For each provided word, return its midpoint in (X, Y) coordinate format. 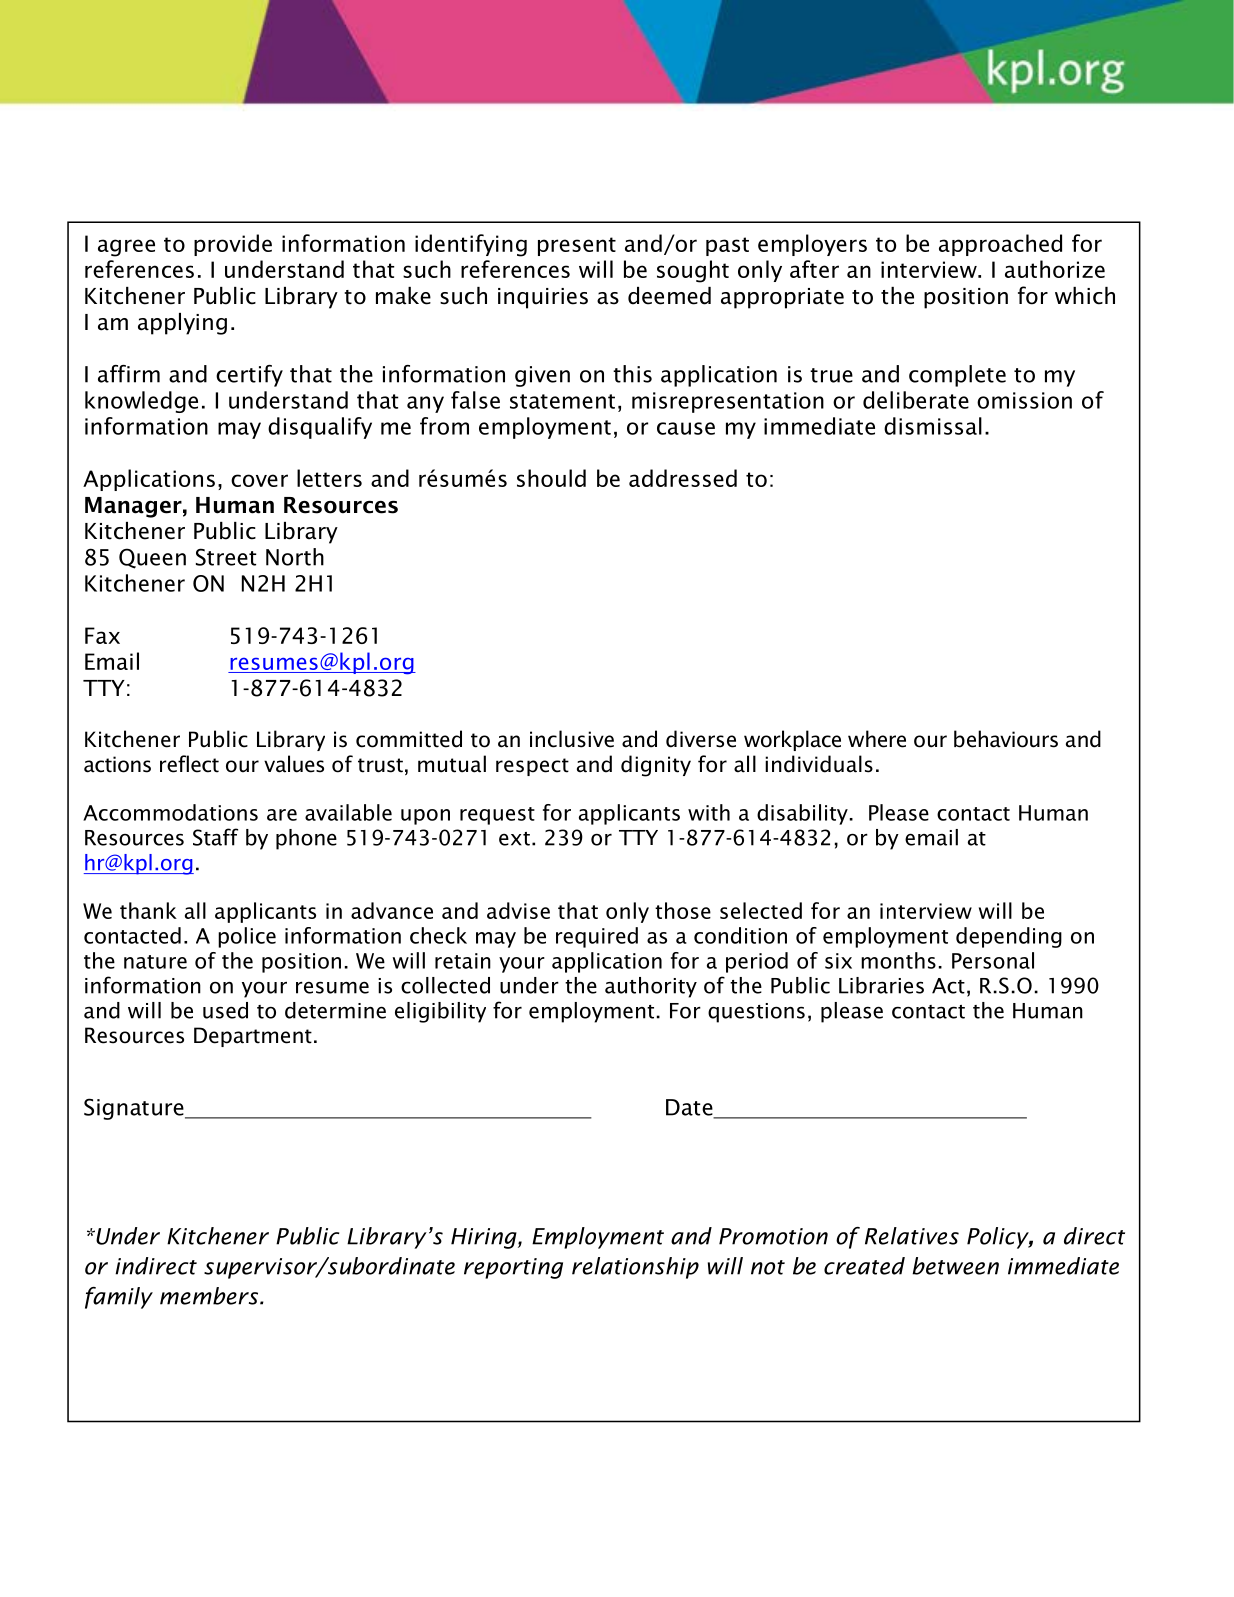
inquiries (543, 298)
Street (226, 557)
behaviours (1006, 739)
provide (233, 245)
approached (1000, 245)
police (247, 937)
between (955, 1266)
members (210, 1296)
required (597, 937)
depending (1009, 937)
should (551, 478)
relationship (635, 1268)
